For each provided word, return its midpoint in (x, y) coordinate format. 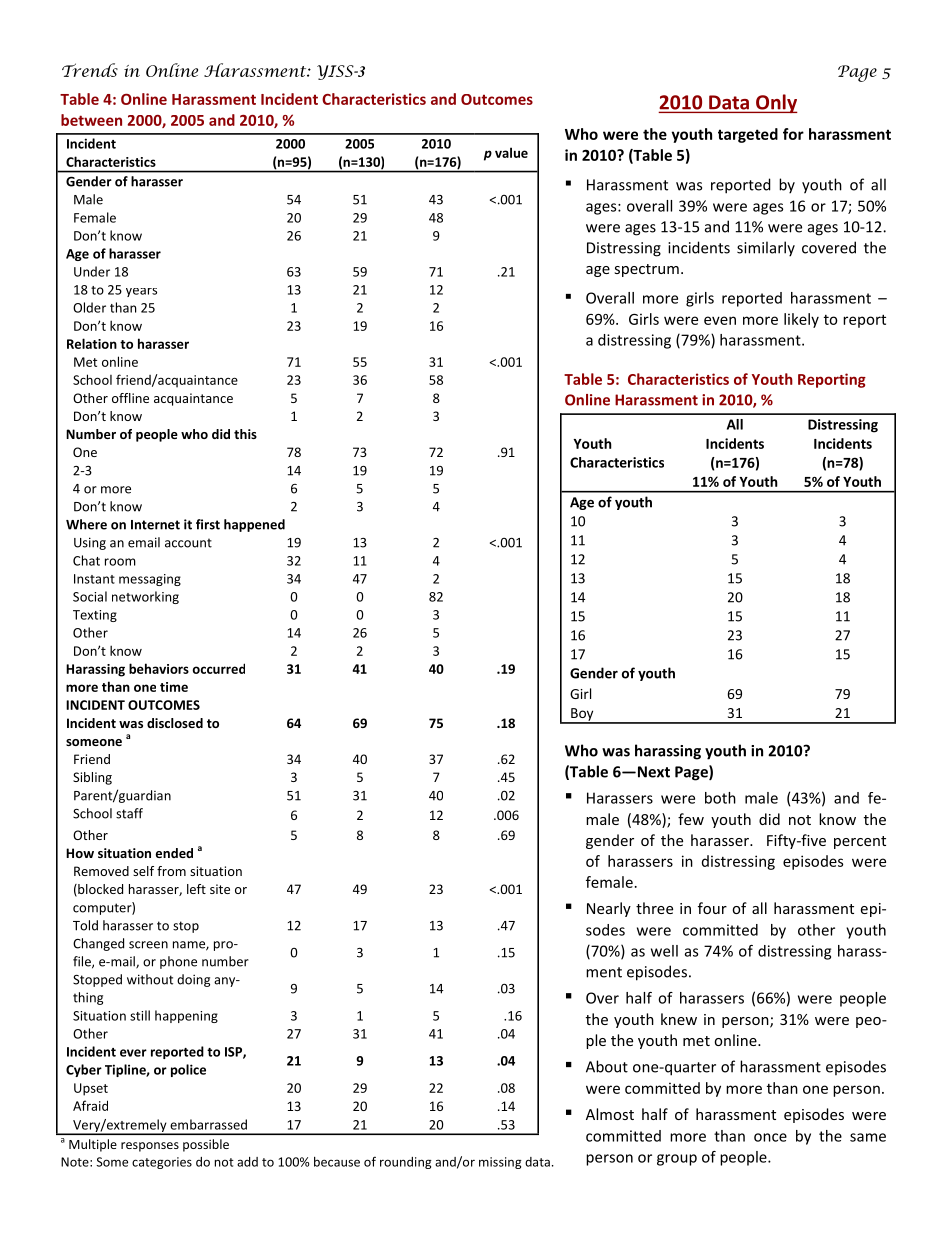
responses (150, 1147)
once (770, 1137)
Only (776, 103)
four (712, 908)
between (91, 120)
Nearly (609, 909)
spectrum (647, 270)
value (511, 152)
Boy (582, 715)
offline (130, 398)
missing (500, 1163)
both (720, 798)
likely (801, 320)
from (171, 871)
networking (145, 597)
